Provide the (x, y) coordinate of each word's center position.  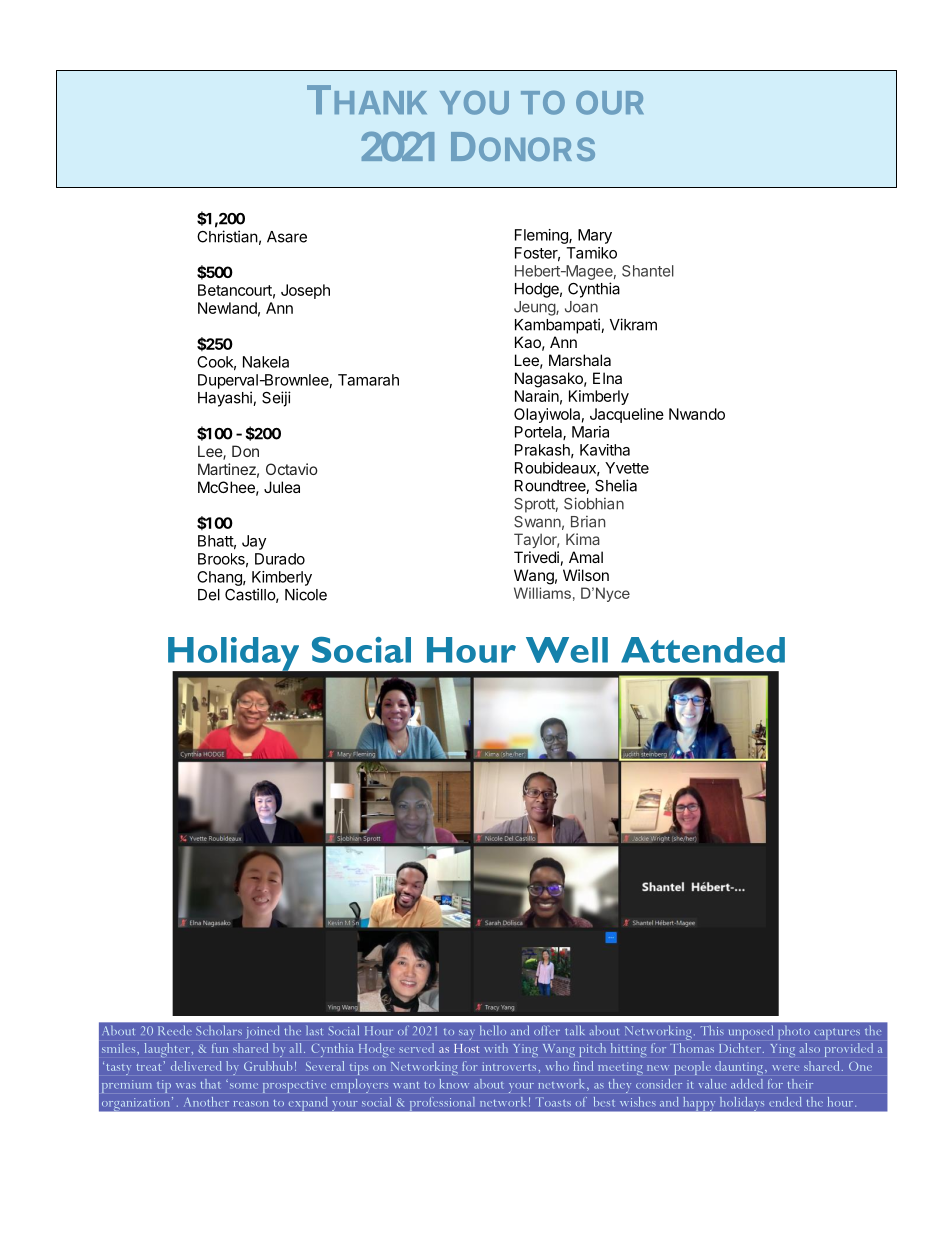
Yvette (627, 468)
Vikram (633, 324)
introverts (510, 1066)
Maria (590, 432)
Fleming (542, 236)
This (712, 1030)
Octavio (292, 469)
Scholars (219, 1030)
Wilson (586, 575)
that (211, 1084)
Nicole (306, 594)
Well (567, 650)
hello (493, 1030)
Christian (227, 236)
